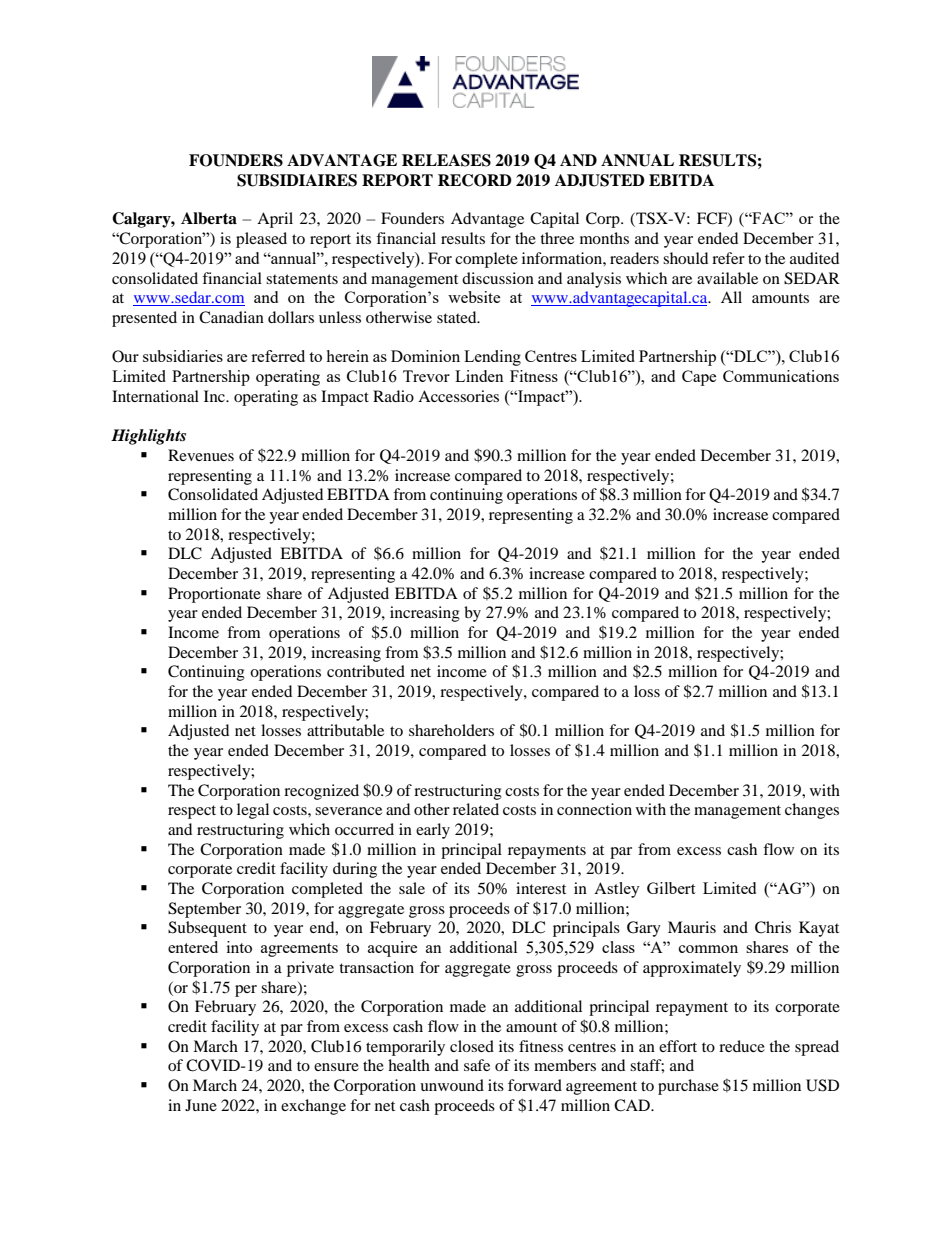 The width and height of the screenshot is (952, 1233). What do you see at coordinates (366, 671) in the screenshot?
I see `contributed` at bounding box center [366, 671].
